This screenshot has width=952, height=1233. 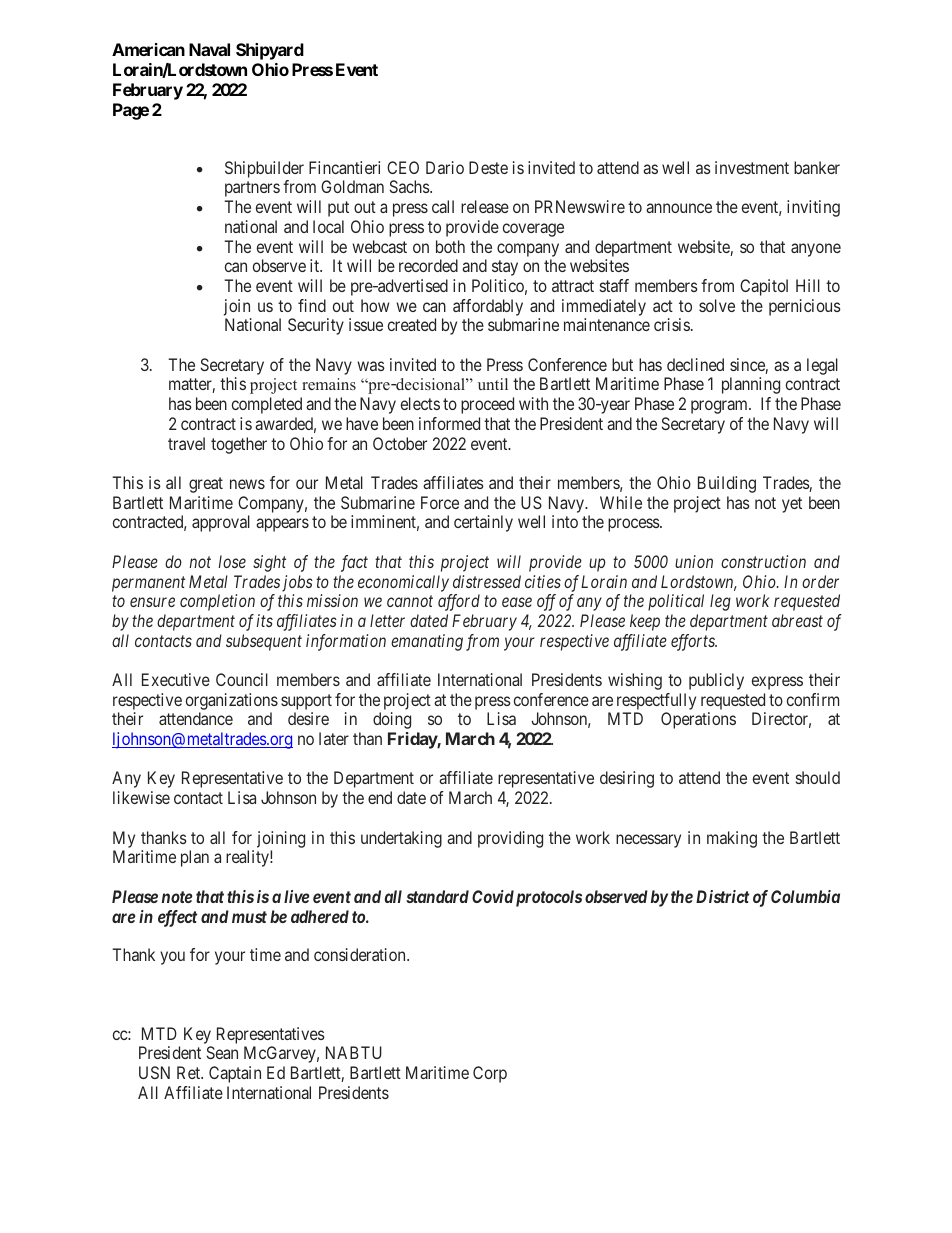 What do you see at coordinates (487, 581) in the screenshot?
I see `distressed` at bounding box center [487, 581].
